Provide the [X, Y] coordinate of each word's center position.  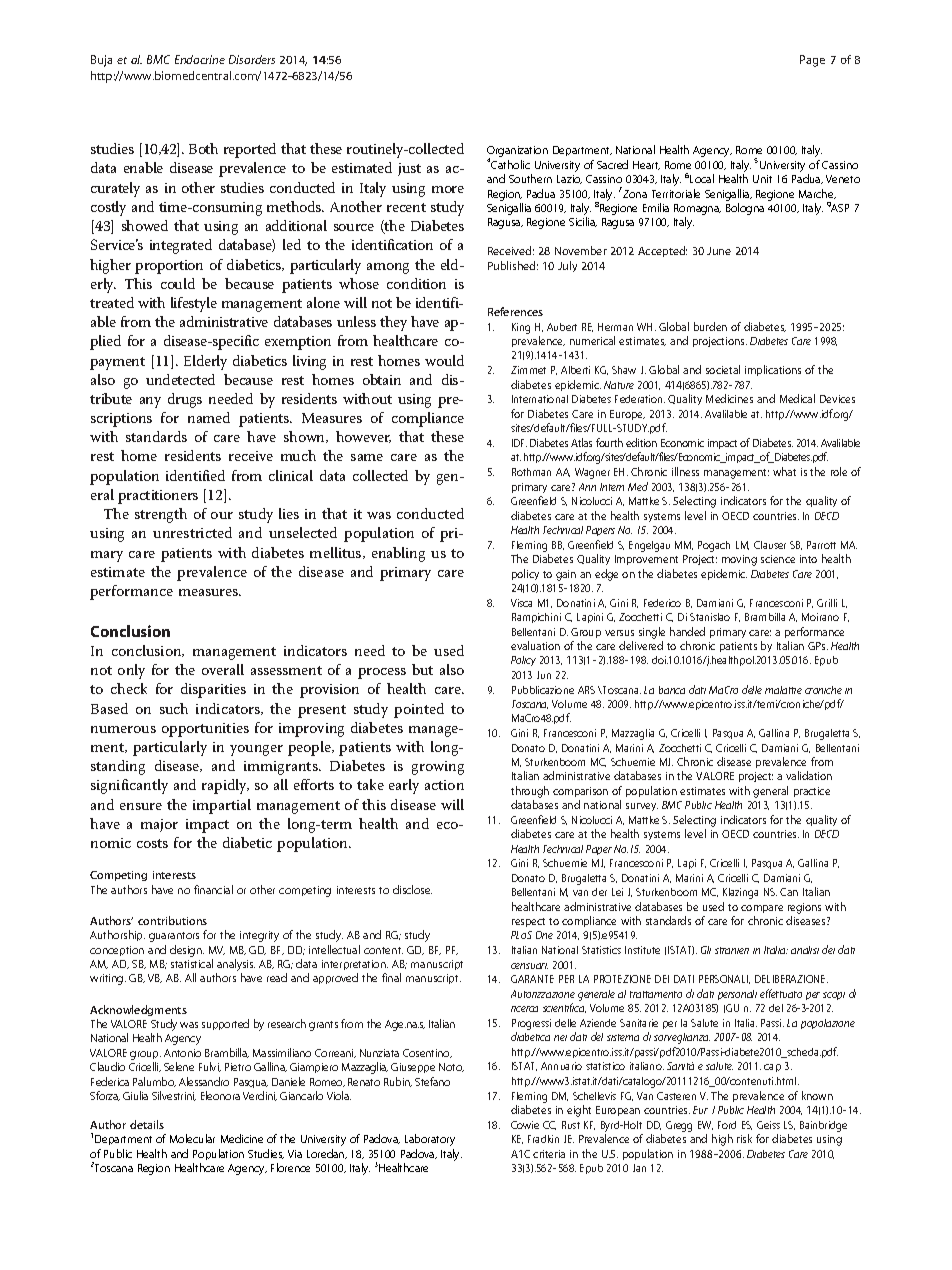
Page [812, 61]
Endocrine [200, 59]
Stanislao [710, 617]
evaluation [535, 645]
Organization [517, 153]
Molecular [192, 1138]
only [131, 671]
